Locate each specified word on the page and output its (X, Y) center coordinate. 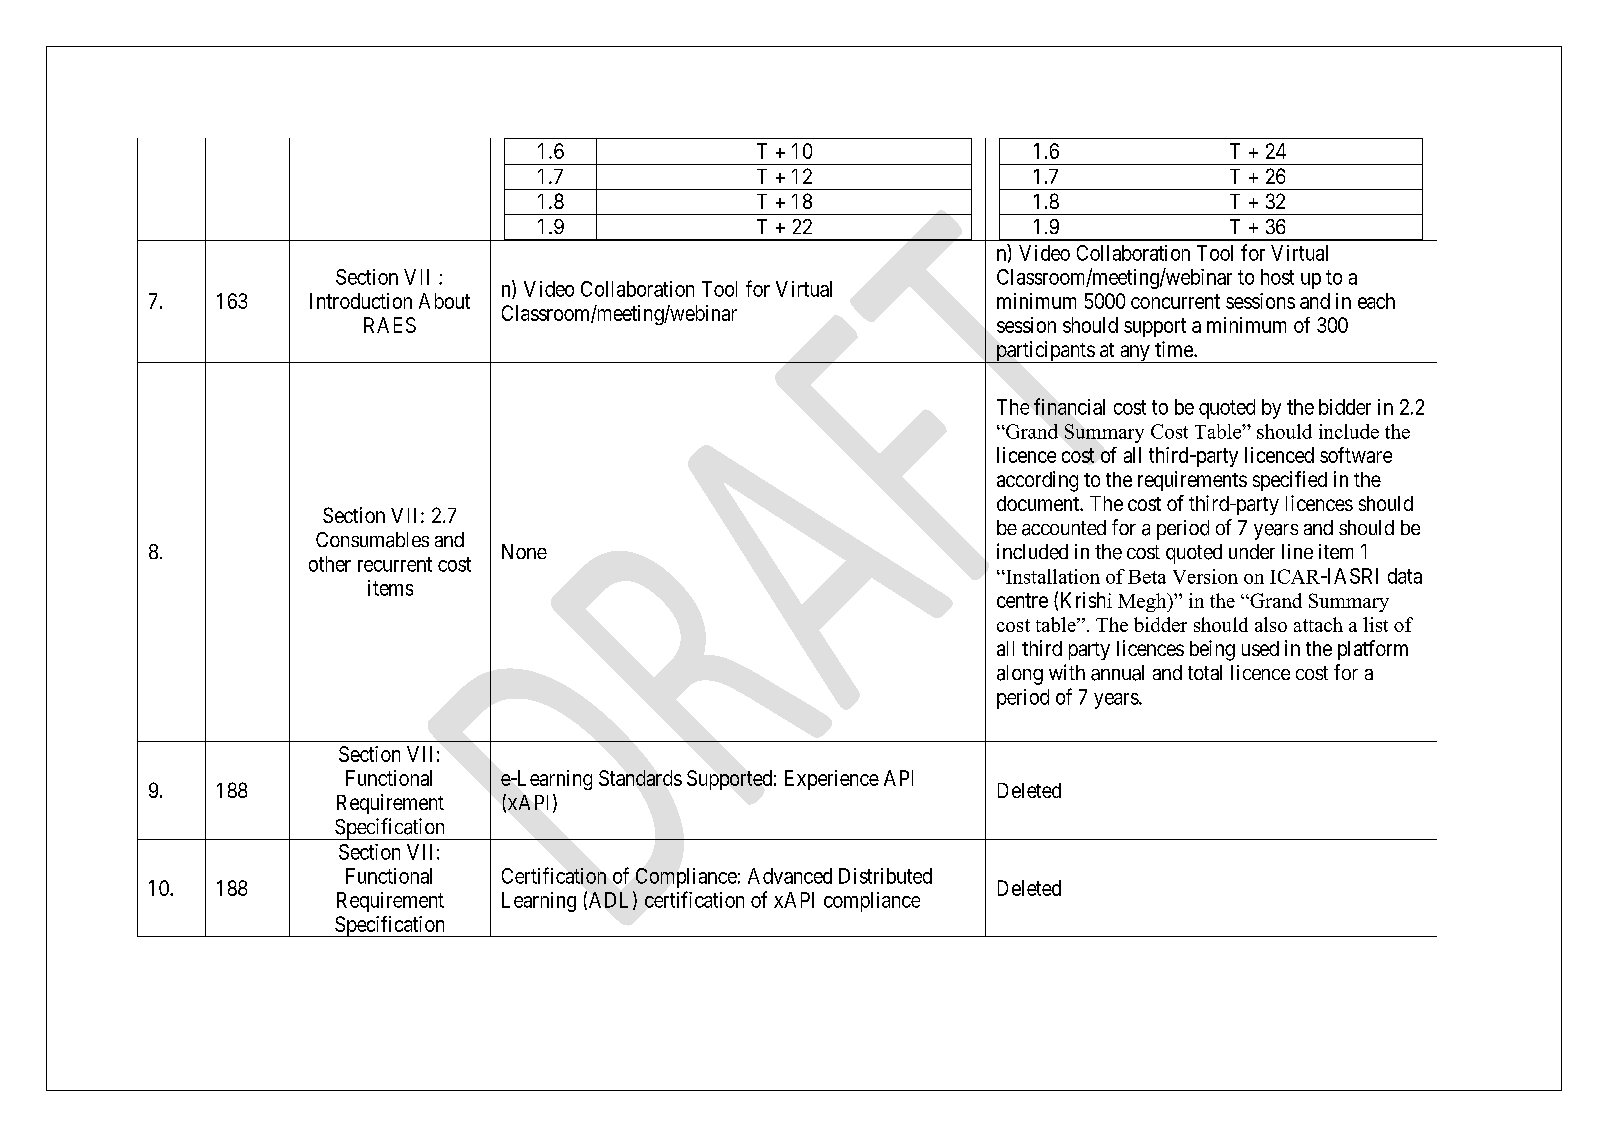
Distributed (885, 876)
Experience (832, 780)
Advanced (790, 876)
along (1020, 675)
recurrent (395, 564)
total (1205, 672)
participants (1045, 352)
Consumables (372, 540)
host (1277, 277)
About (444, 301)
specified (1290, 481)
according (1037, 481)
